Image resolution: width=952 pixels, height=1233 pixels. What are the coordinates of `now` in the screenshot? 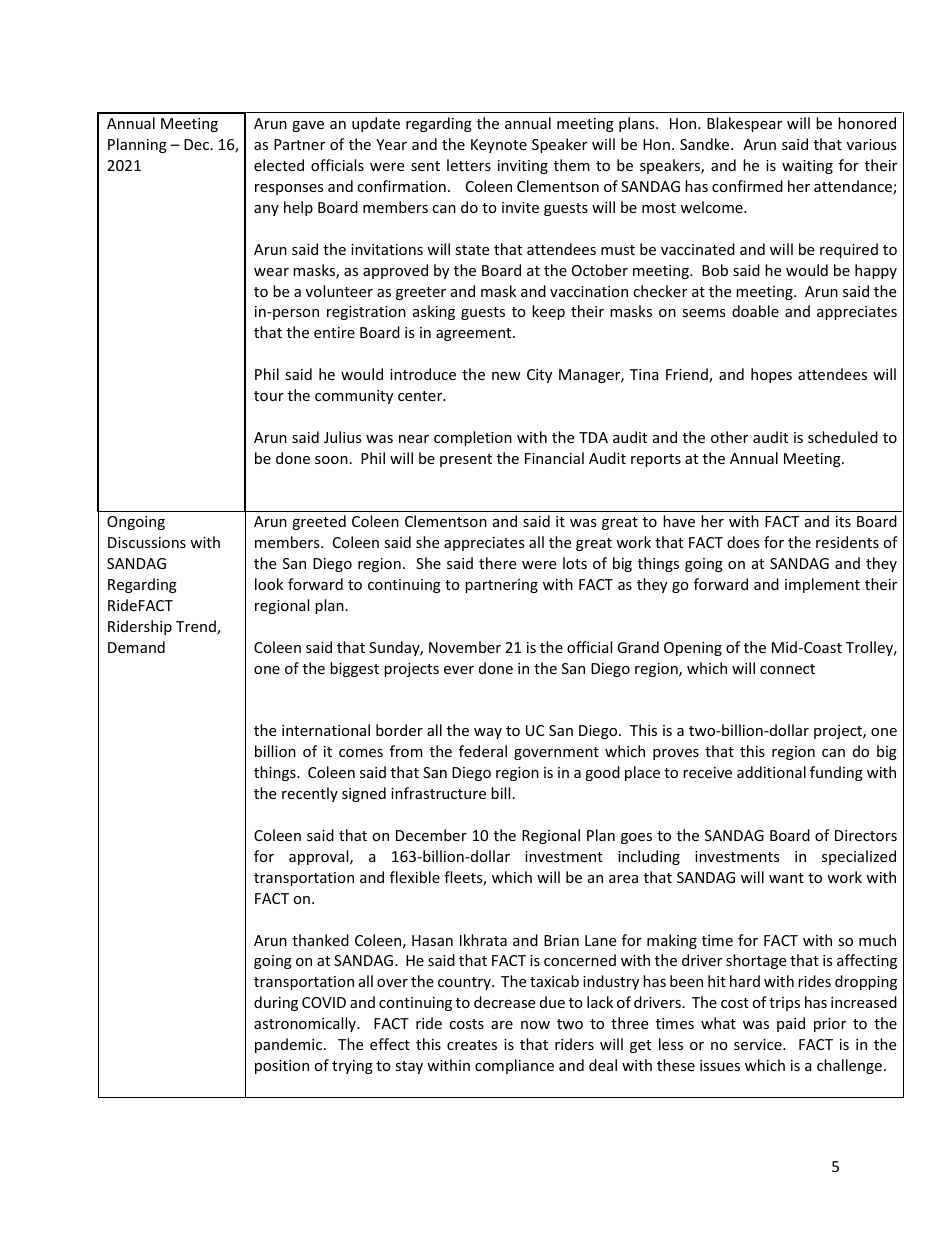 It's located at (535, 1025).
